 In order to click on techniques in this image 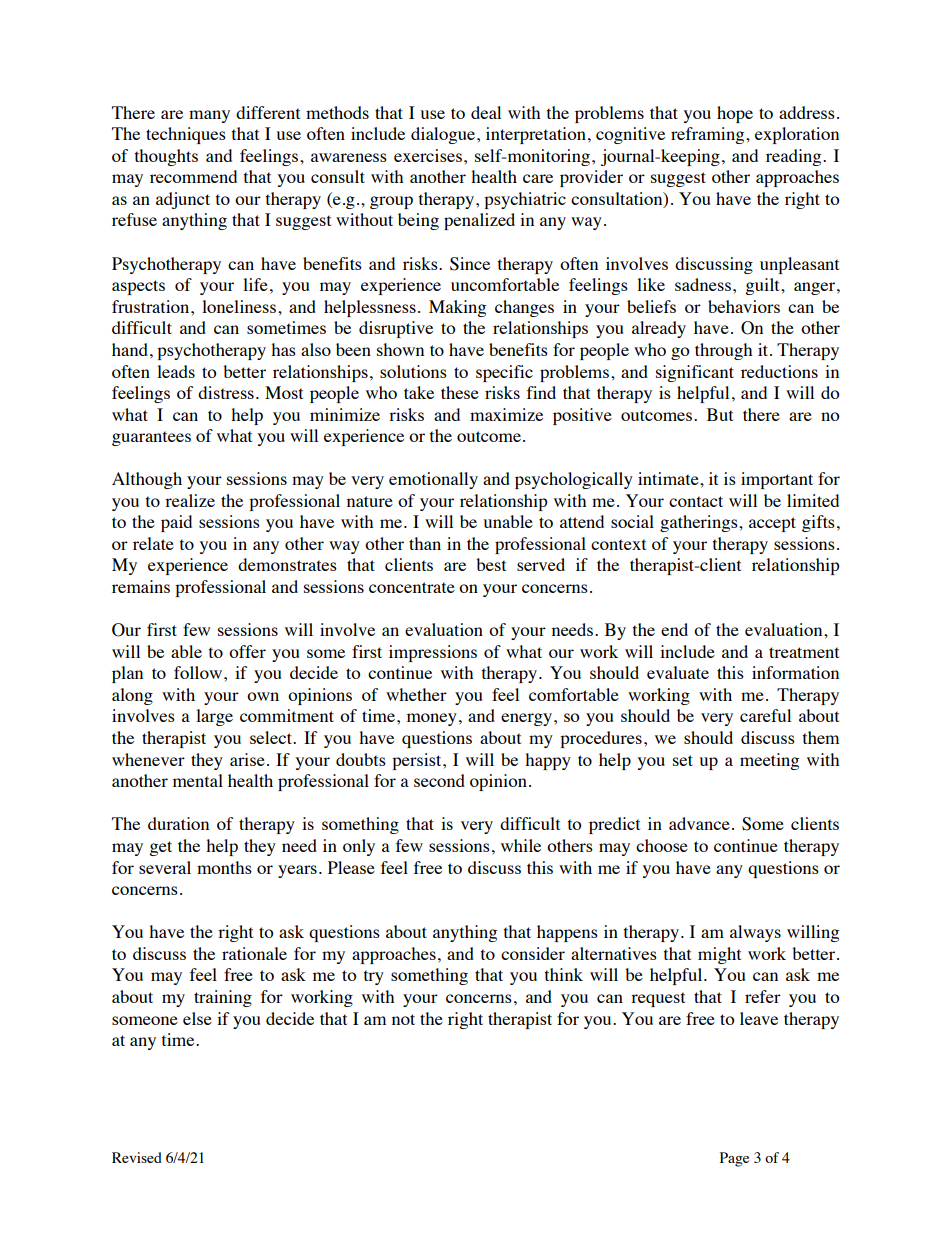, I will do `click(186, 135)`.
